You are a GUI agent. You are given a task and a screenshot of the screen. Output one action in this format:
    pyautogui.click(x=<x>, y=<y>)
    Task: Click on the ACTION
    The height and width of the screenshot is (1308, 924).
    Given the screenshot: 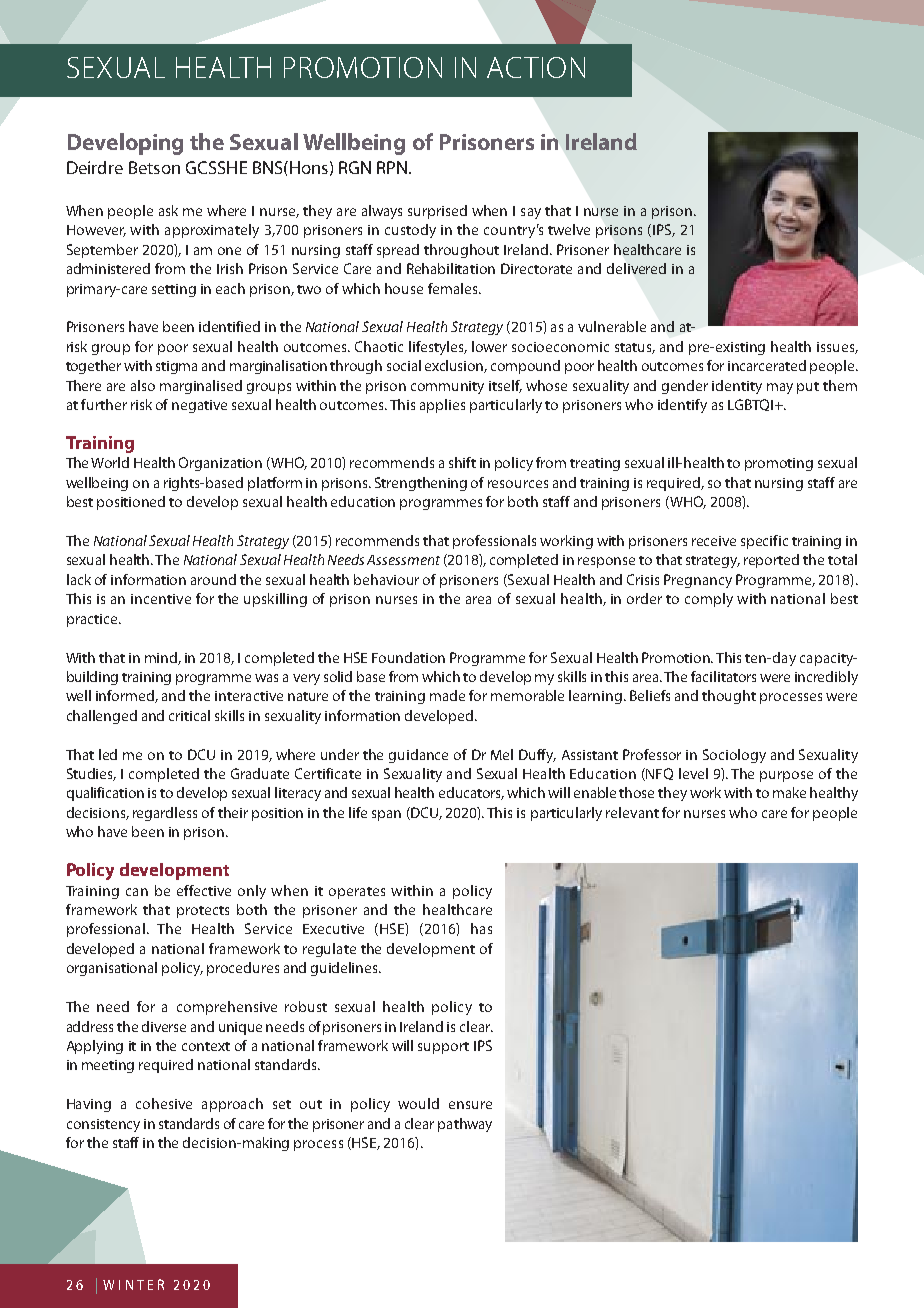 What is the action you would take?
    pyautogui.click(x=536, y=67)
